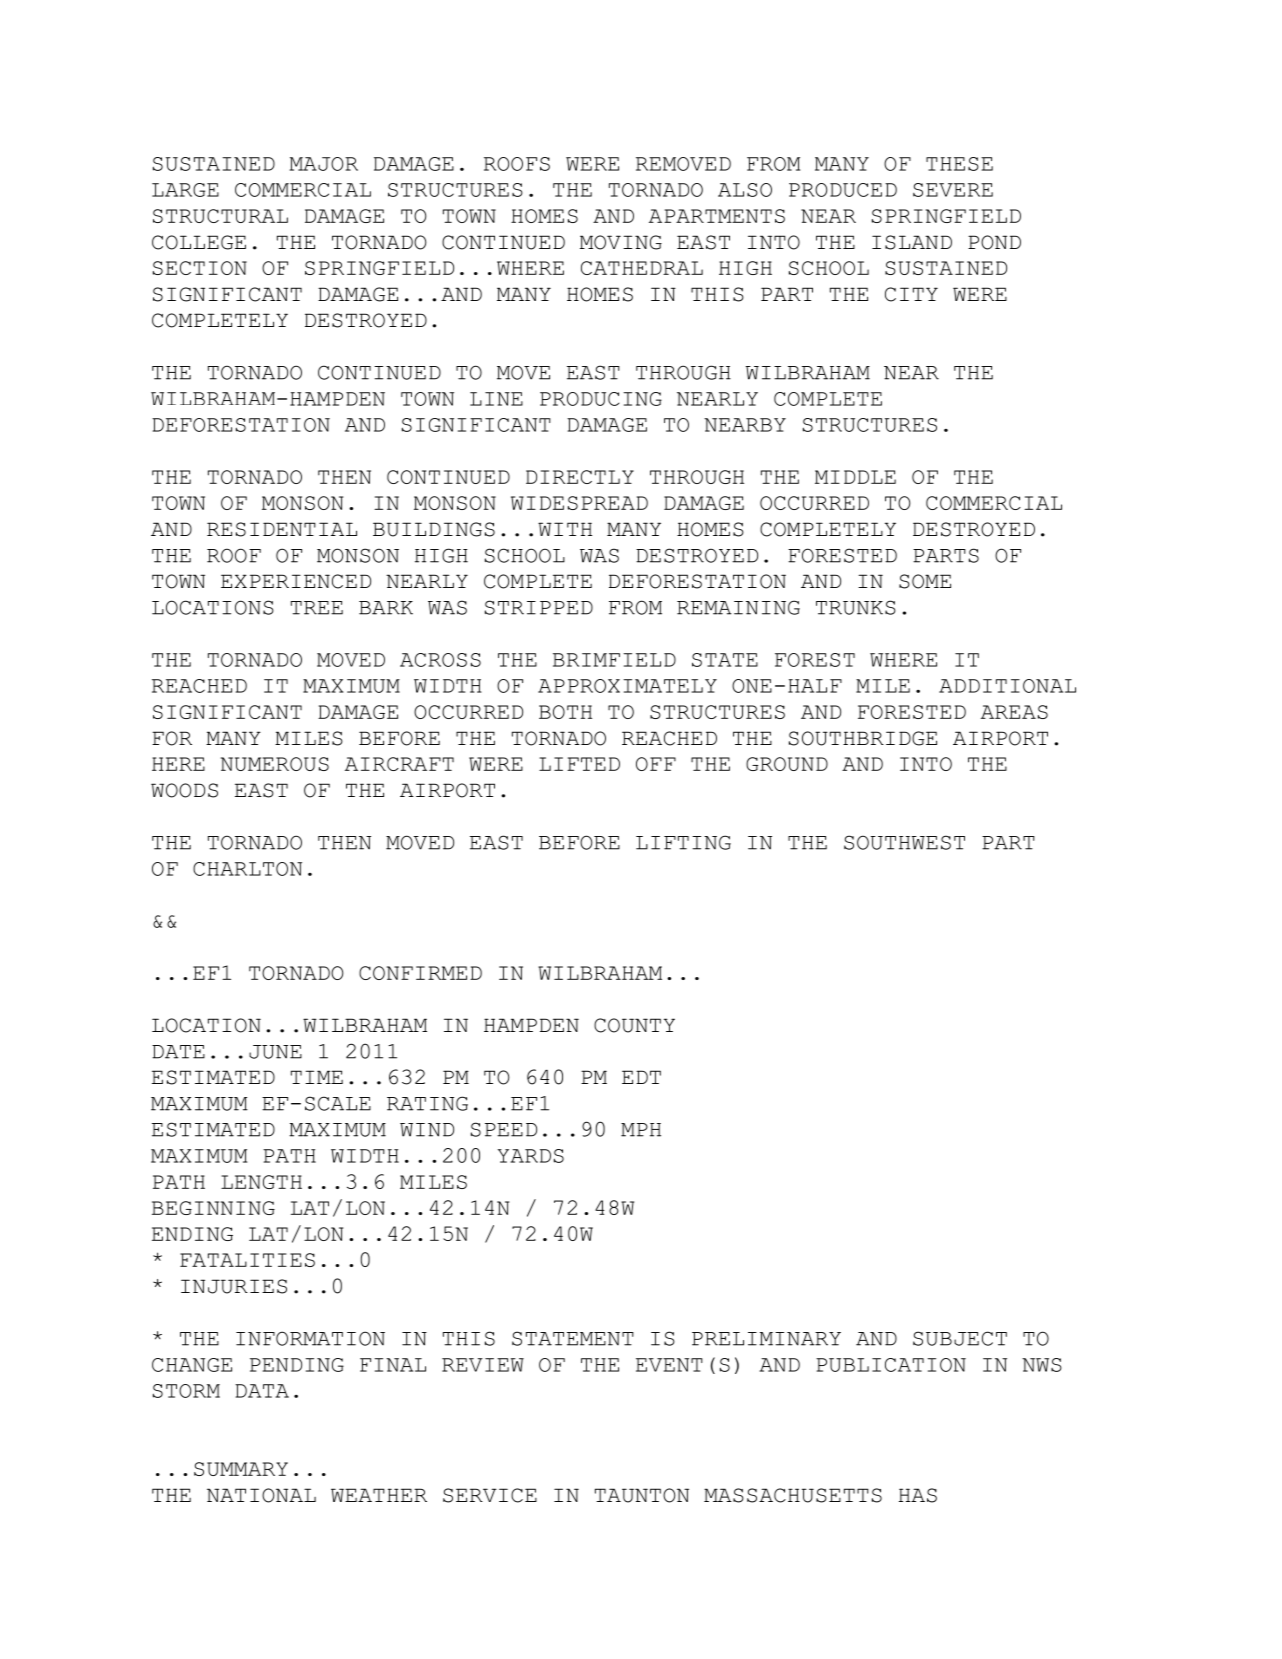 The image size is (1282, 1659). What do you see at coordinates (627, 686) in the screenshot?
I see `APPROXIMATELY` at bounding box center [627, 686].
